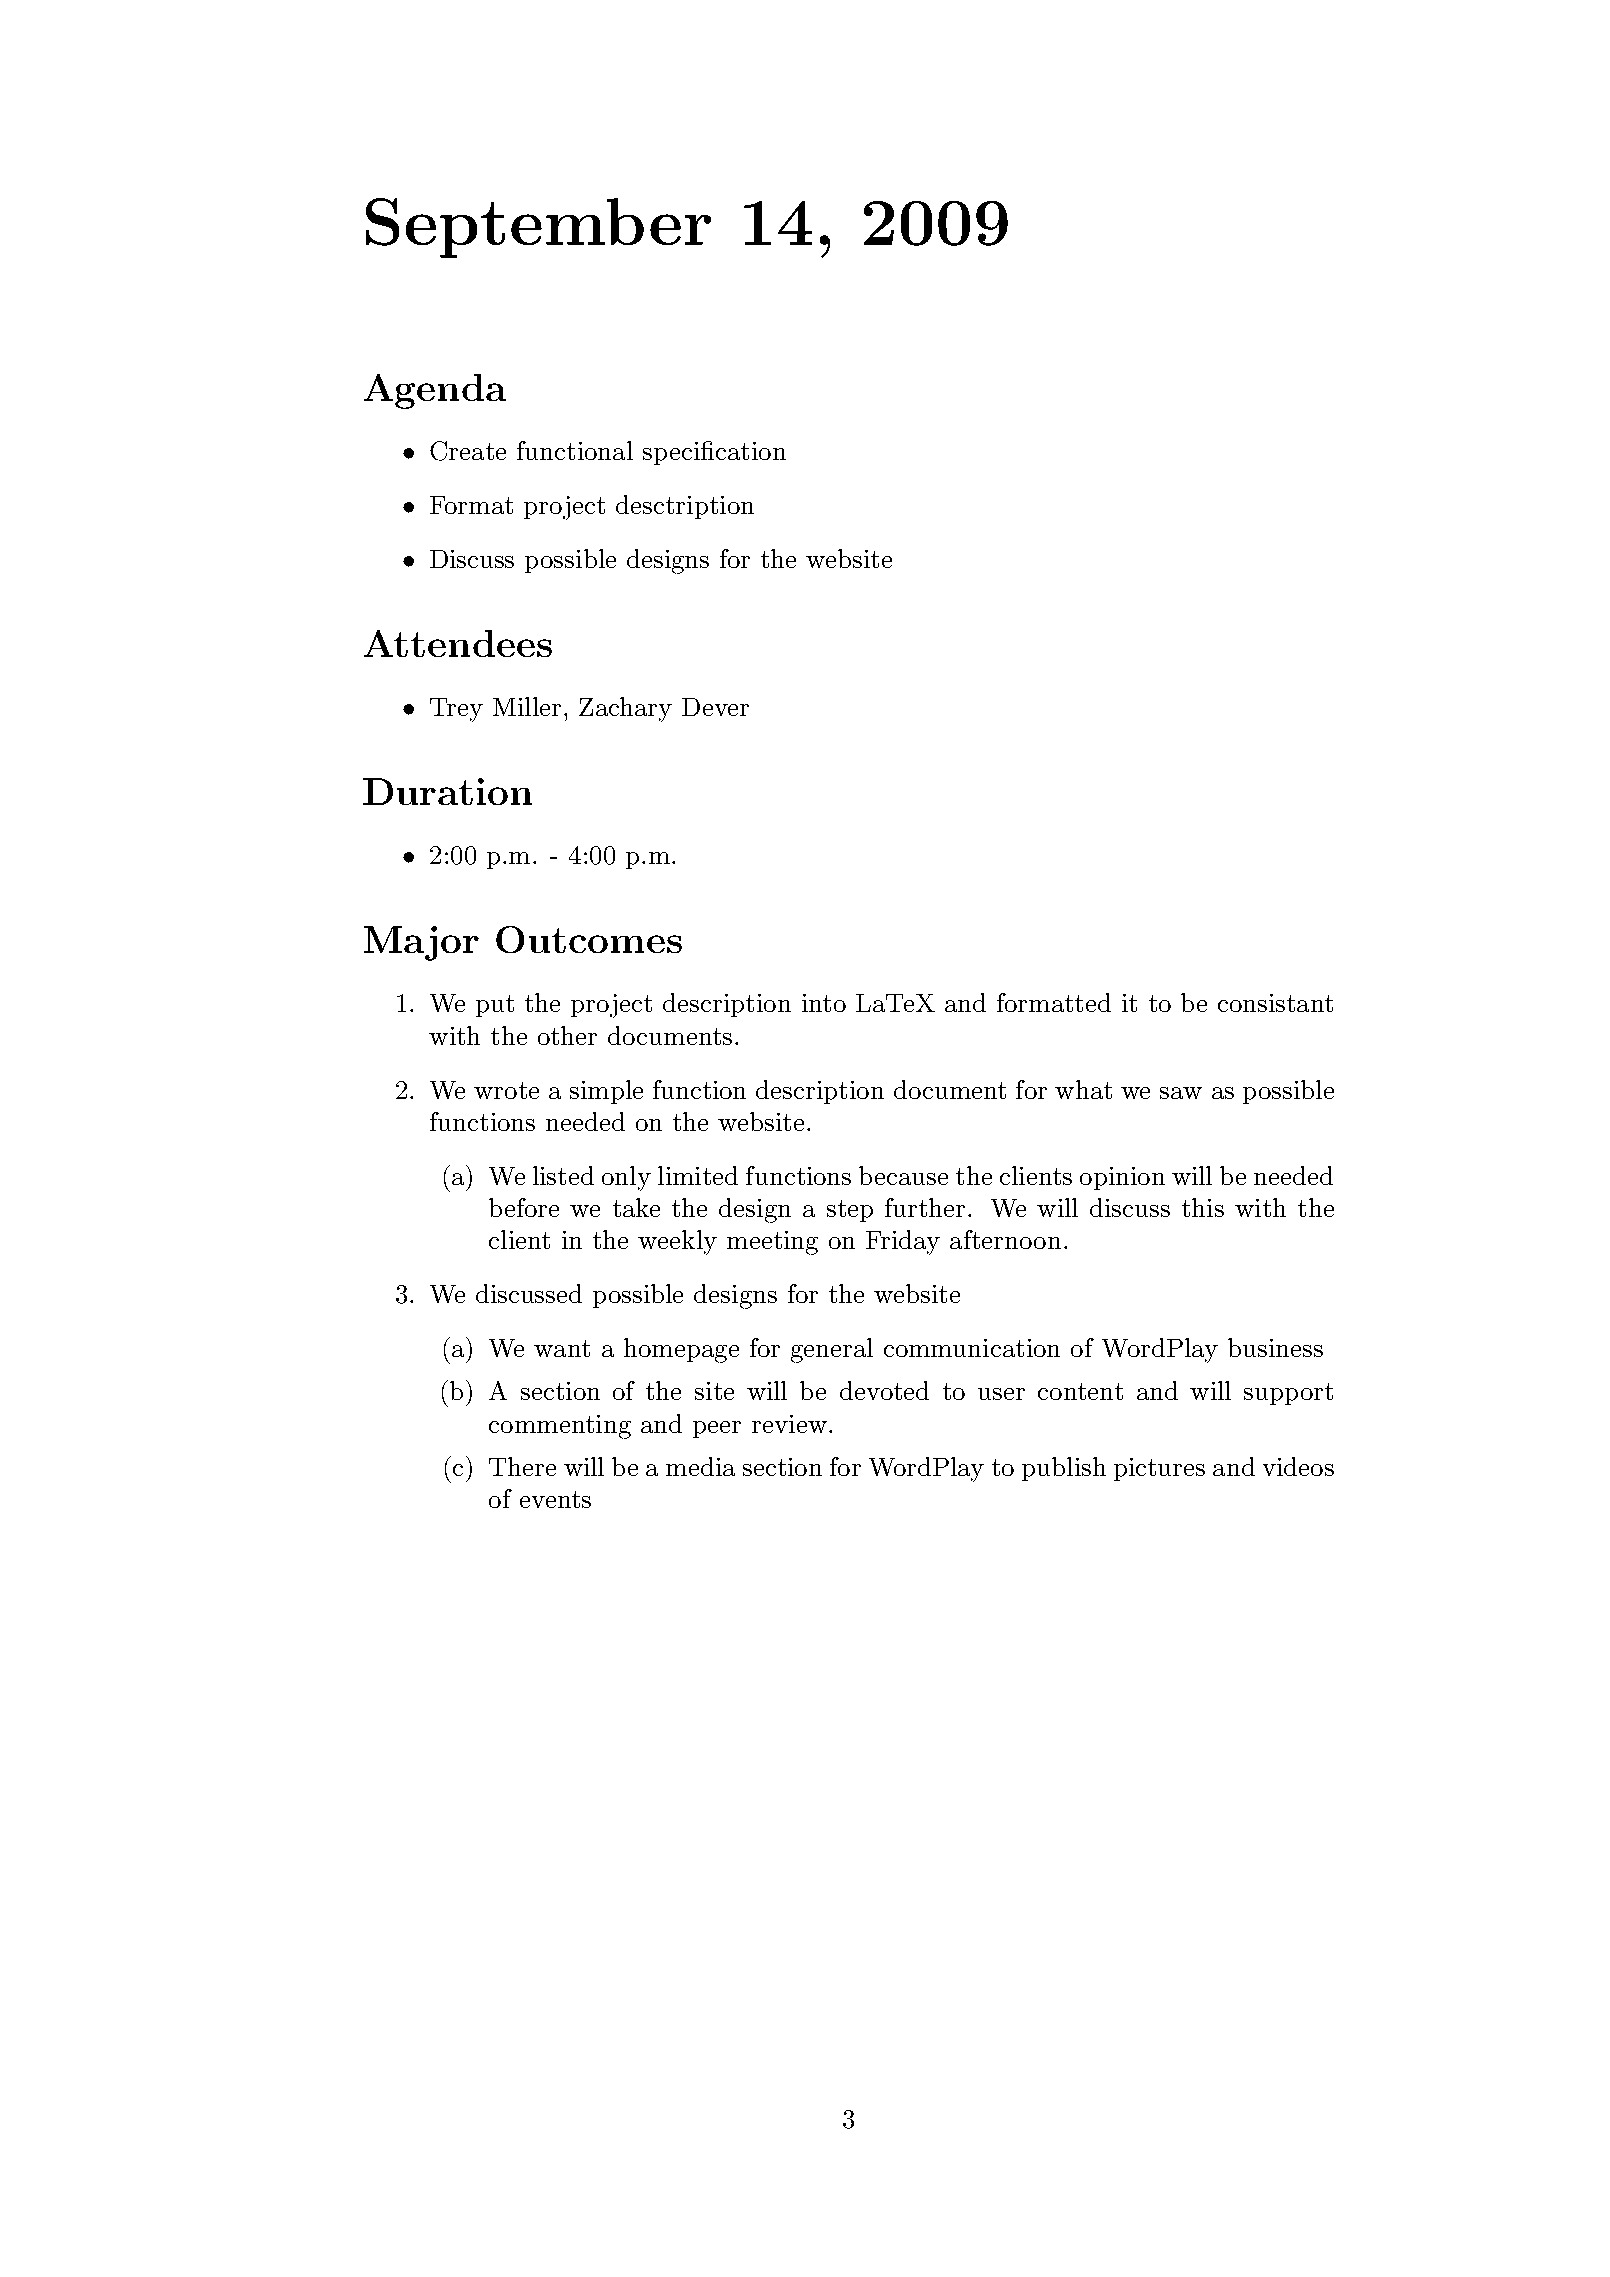 This image has height=2277, width=1610. Describe the element at coordinates (527, 706) in the image. I see `Miller` at that location.
